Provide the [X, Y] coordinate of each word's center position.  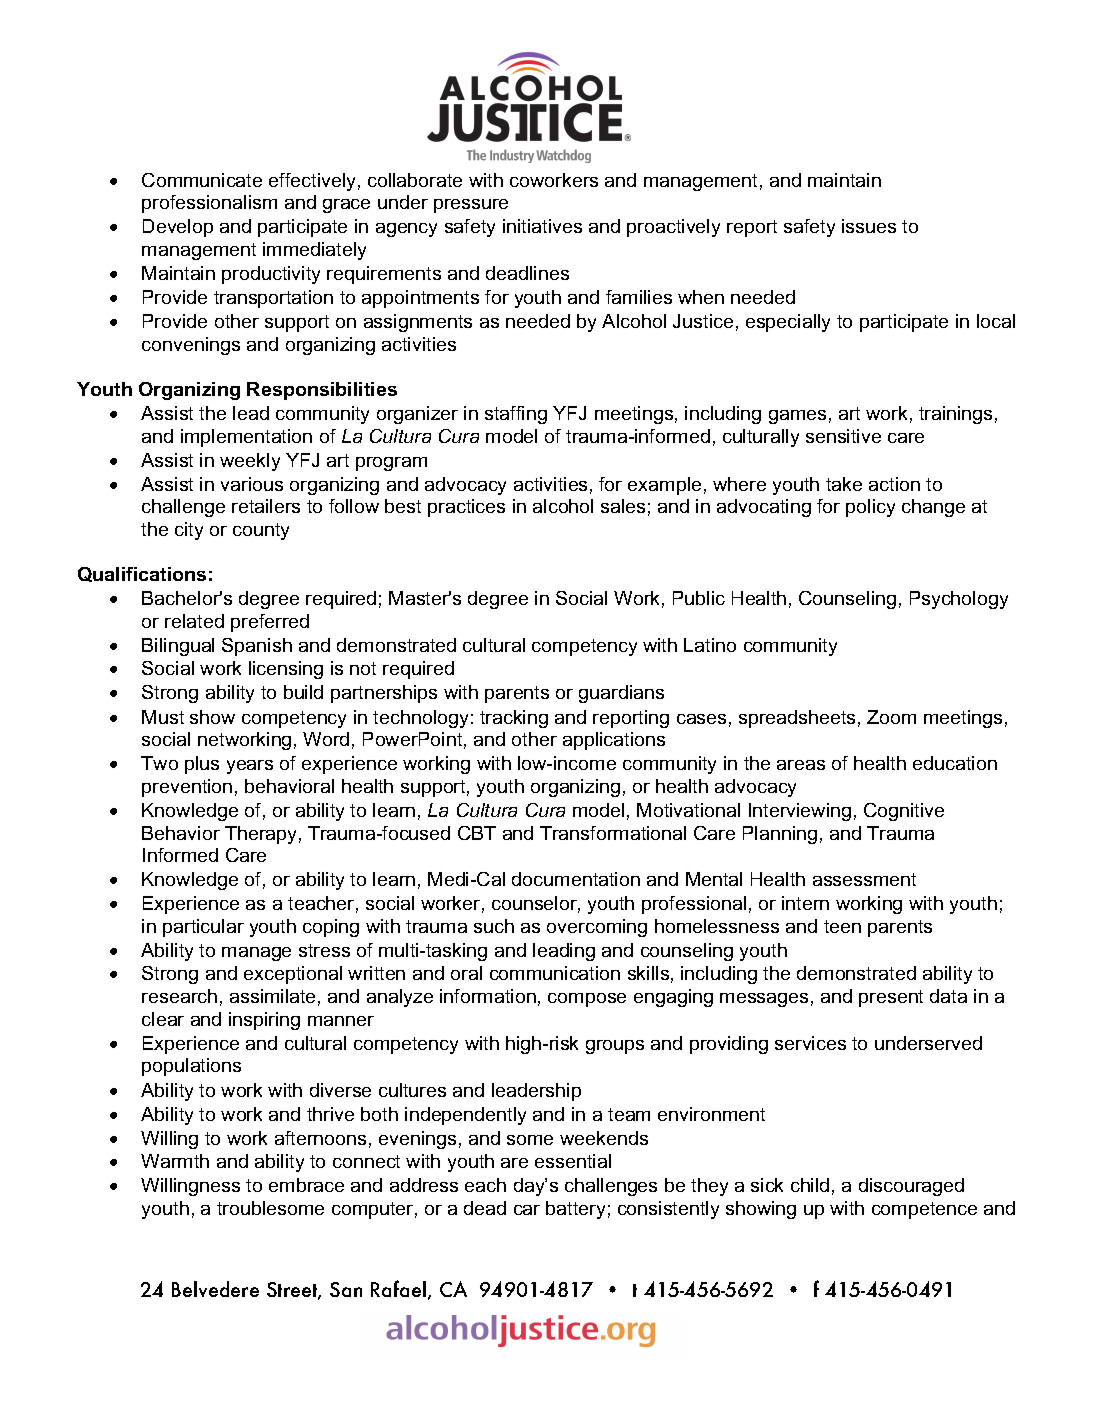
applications [614, 741]
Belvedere [215, 1289]
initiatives [542, 226]
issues [869, 226]
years [250, 767]
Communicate [202, 180]
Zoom [891, 717]
